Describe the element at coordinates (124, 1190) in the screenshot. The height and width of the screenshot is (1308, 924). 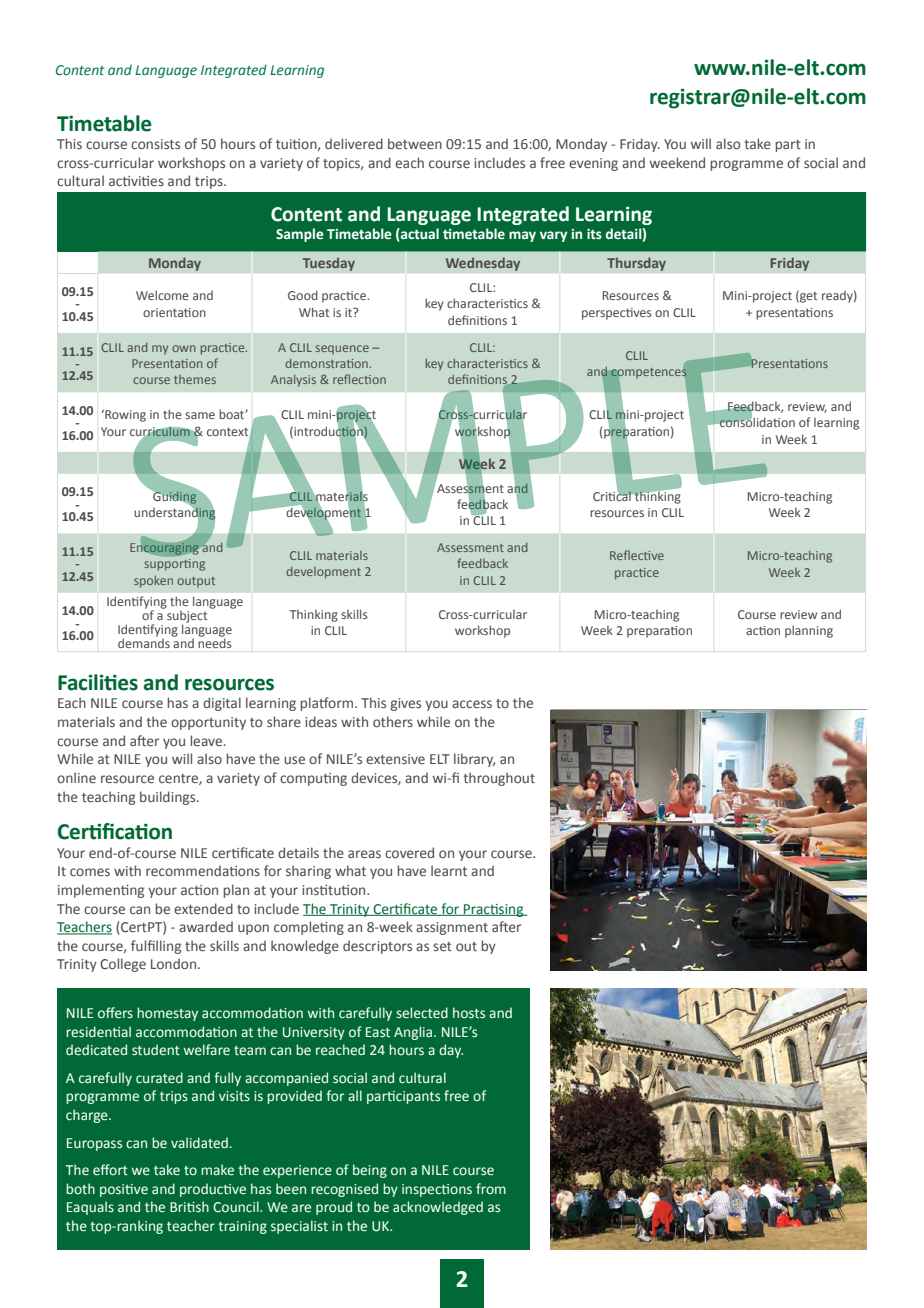
I see `positive` at that location.
